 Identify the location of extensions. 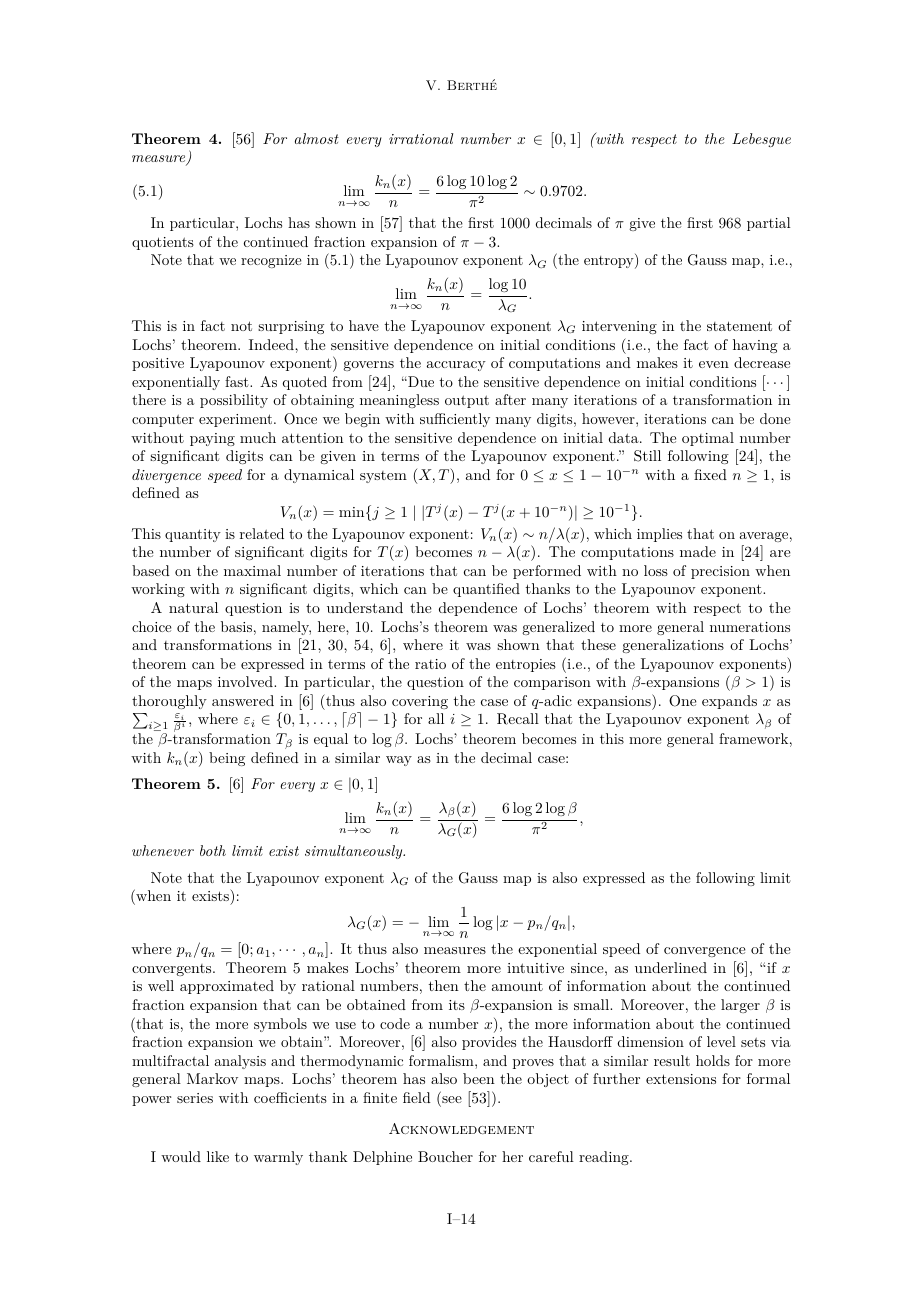
(681, 1079).
